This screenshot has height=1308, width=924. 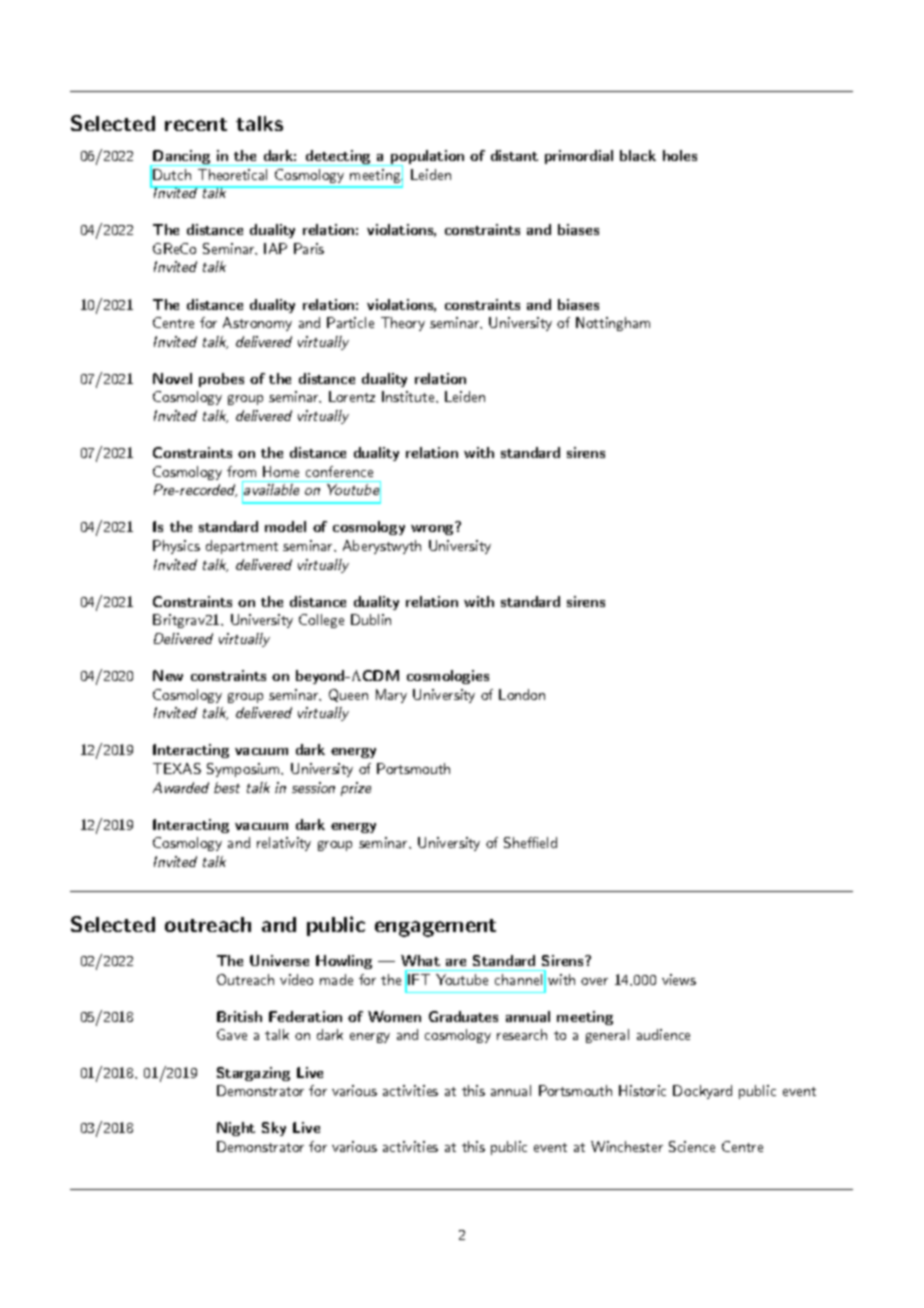 What do you see at coordinates (236, 1129) in the screenshot?
I see `Night` at bounding box center [236, 1129].
